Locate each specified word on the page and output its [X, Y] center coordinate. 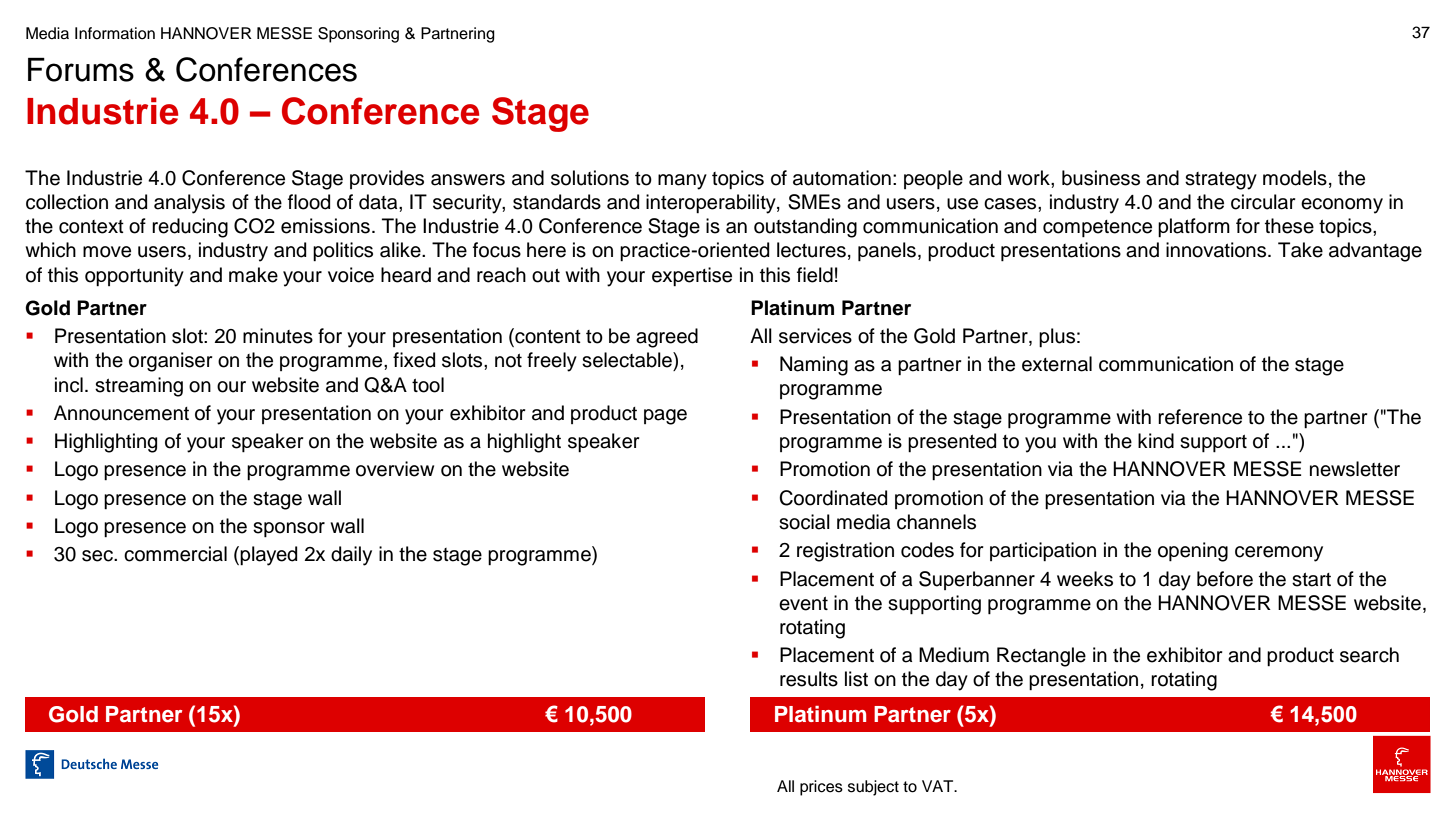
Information [115, 33]
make [253, 275]
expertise [692, 276]
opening [1193, 552]
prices [821, 788]
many [682, 182]
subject [873, 788]
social [804, 522]
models [1295, 178]
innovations [1217, 250]
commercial [175, 554]
